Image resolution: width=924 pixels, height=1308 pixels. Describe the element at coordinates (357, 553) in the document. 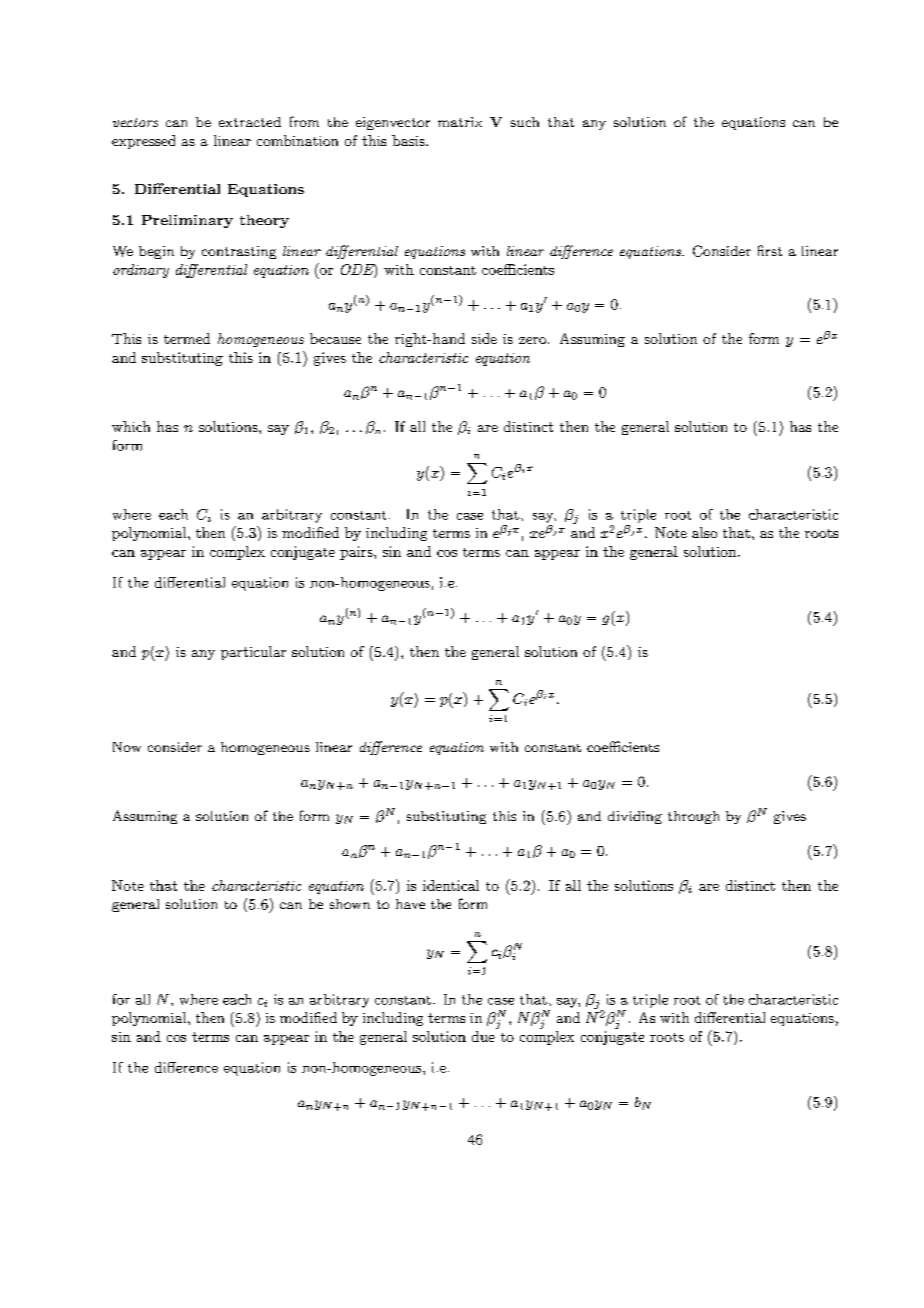

I see `pairs` at that location.
